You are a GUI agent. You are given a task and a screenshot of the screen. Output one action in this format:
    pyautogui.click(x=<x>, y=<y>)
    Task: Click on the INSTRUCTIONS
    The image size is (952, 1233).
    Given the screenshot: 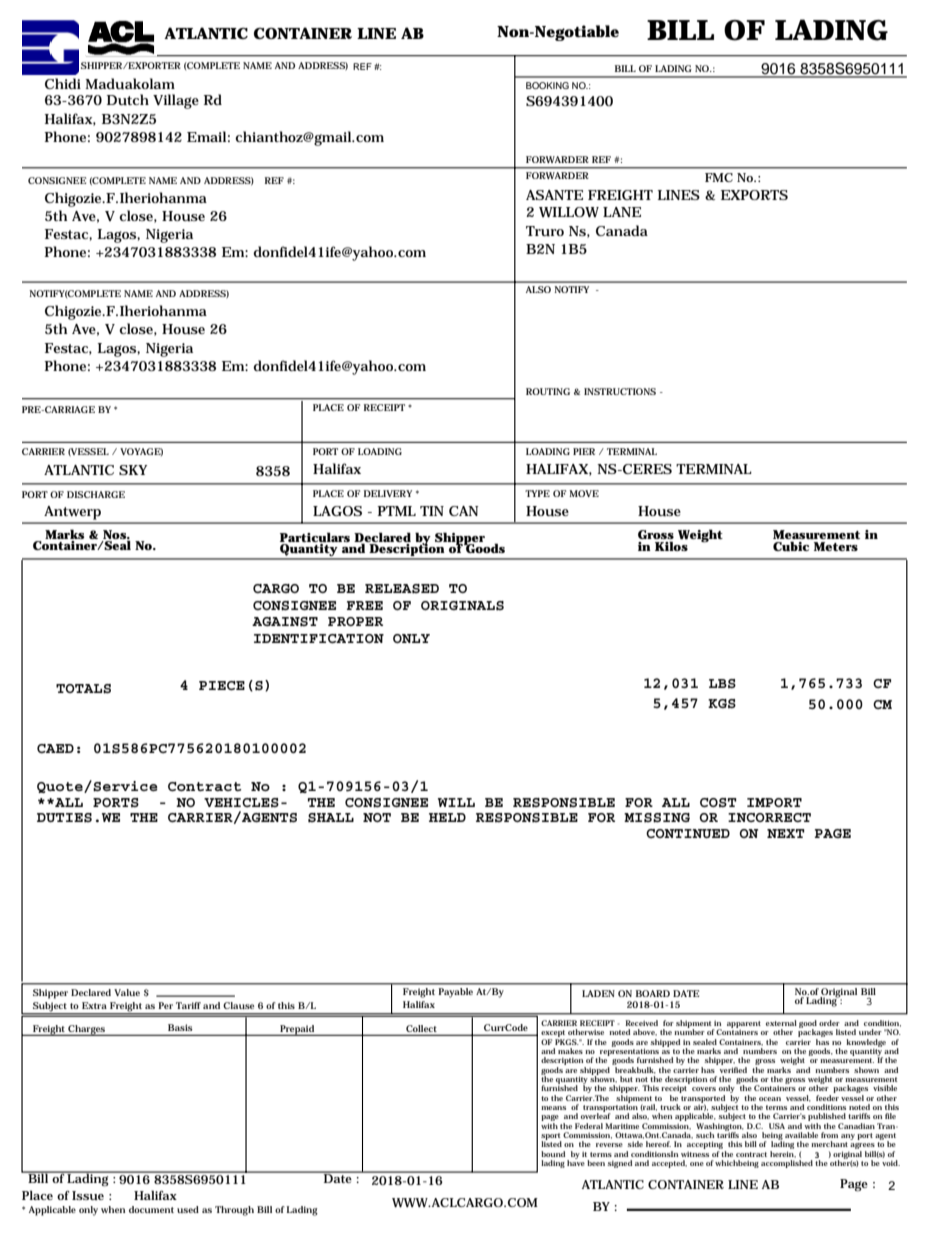 What is the action you would take?
    pyautogui.click(x=620, y=391)
